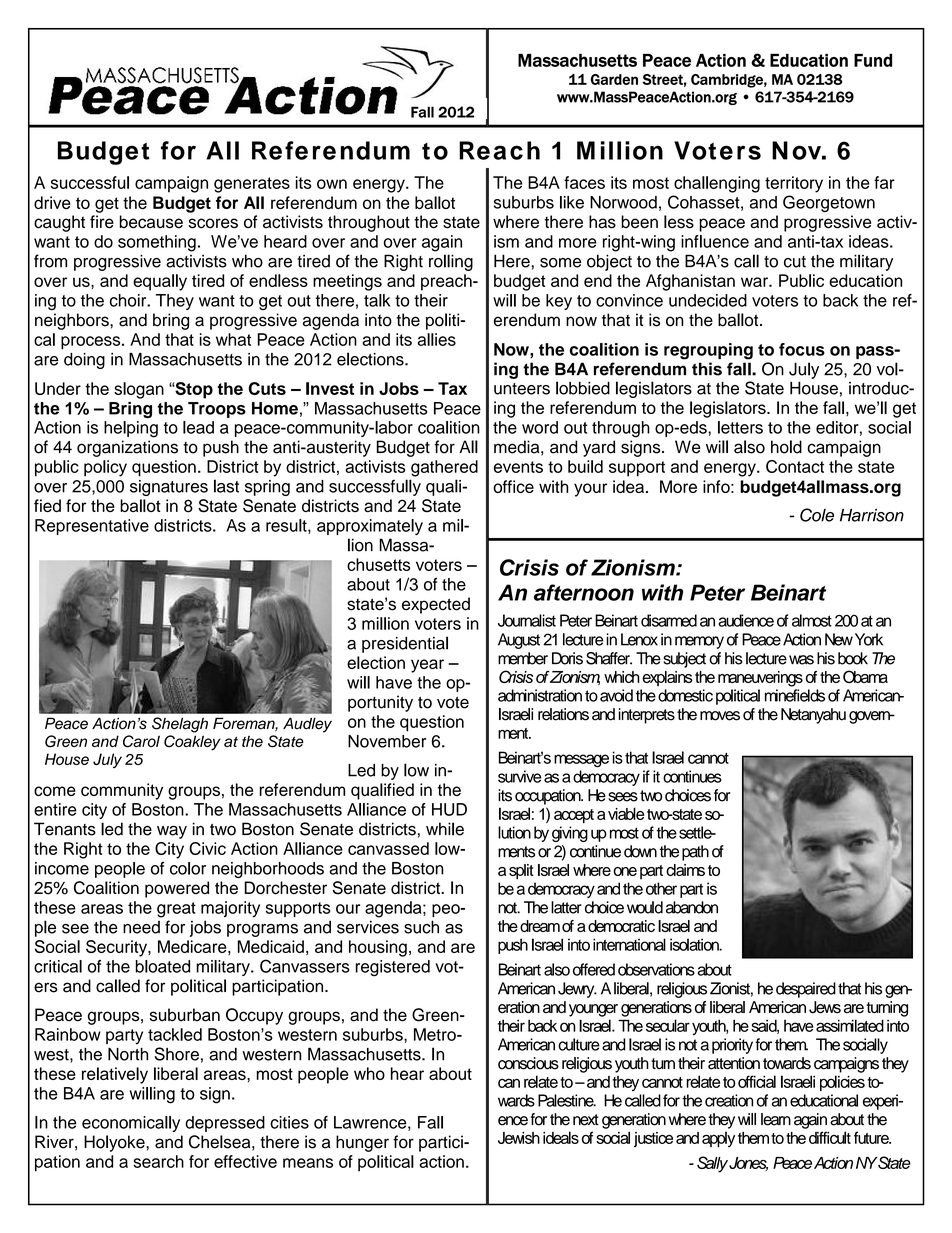 The width and height of the page is (952, 1233). Describe the element at coordinates (451, 262) in the page. I see `rolling` at that location.
